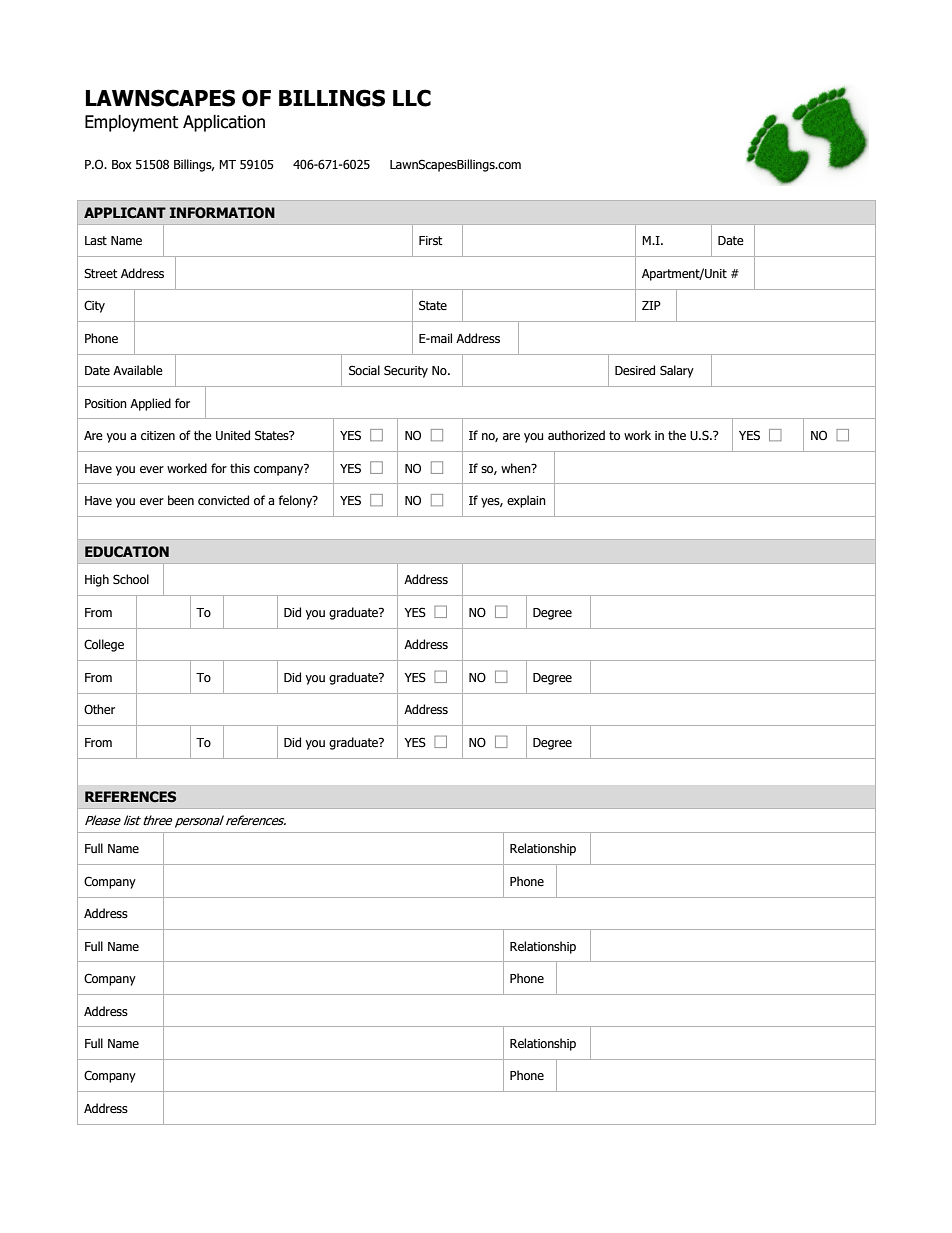 Image resolution: width=952 pixels, height=1233 pixels. I want to click on Employment, so click(131, 123).
